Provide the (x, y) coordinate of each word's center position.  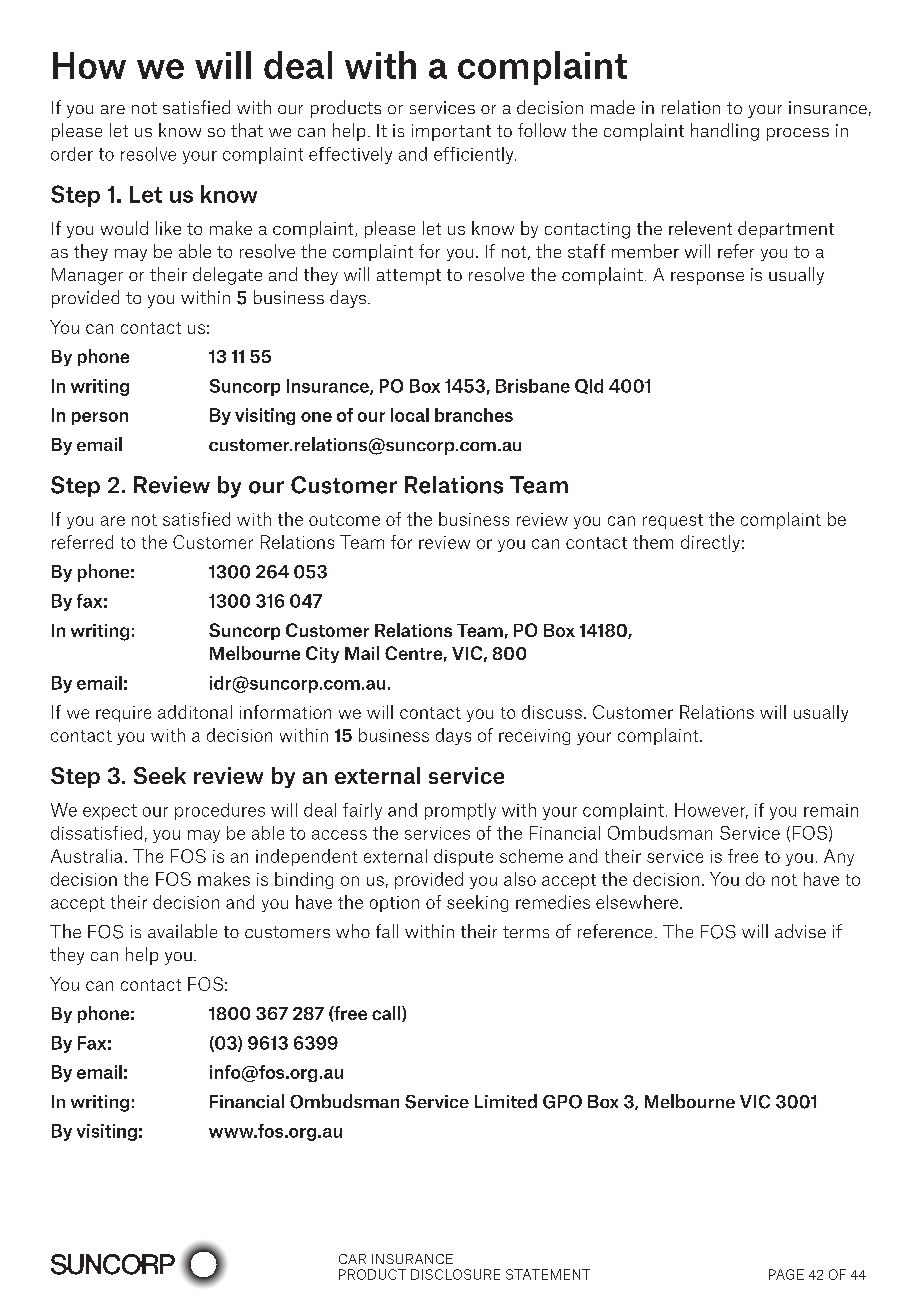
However (711, 811)
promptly (460, 811)
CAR (352, 1259)
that (247, 130)
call (387, 1014)
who (353, 931)
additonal (195, 712)
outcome (344, 520)
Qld (589, 386)
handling (725, 132)
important (451, 132)
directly (710, 543)
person (100, 418)
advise (800, 931)
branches (474, 415)
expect (110, 812)
